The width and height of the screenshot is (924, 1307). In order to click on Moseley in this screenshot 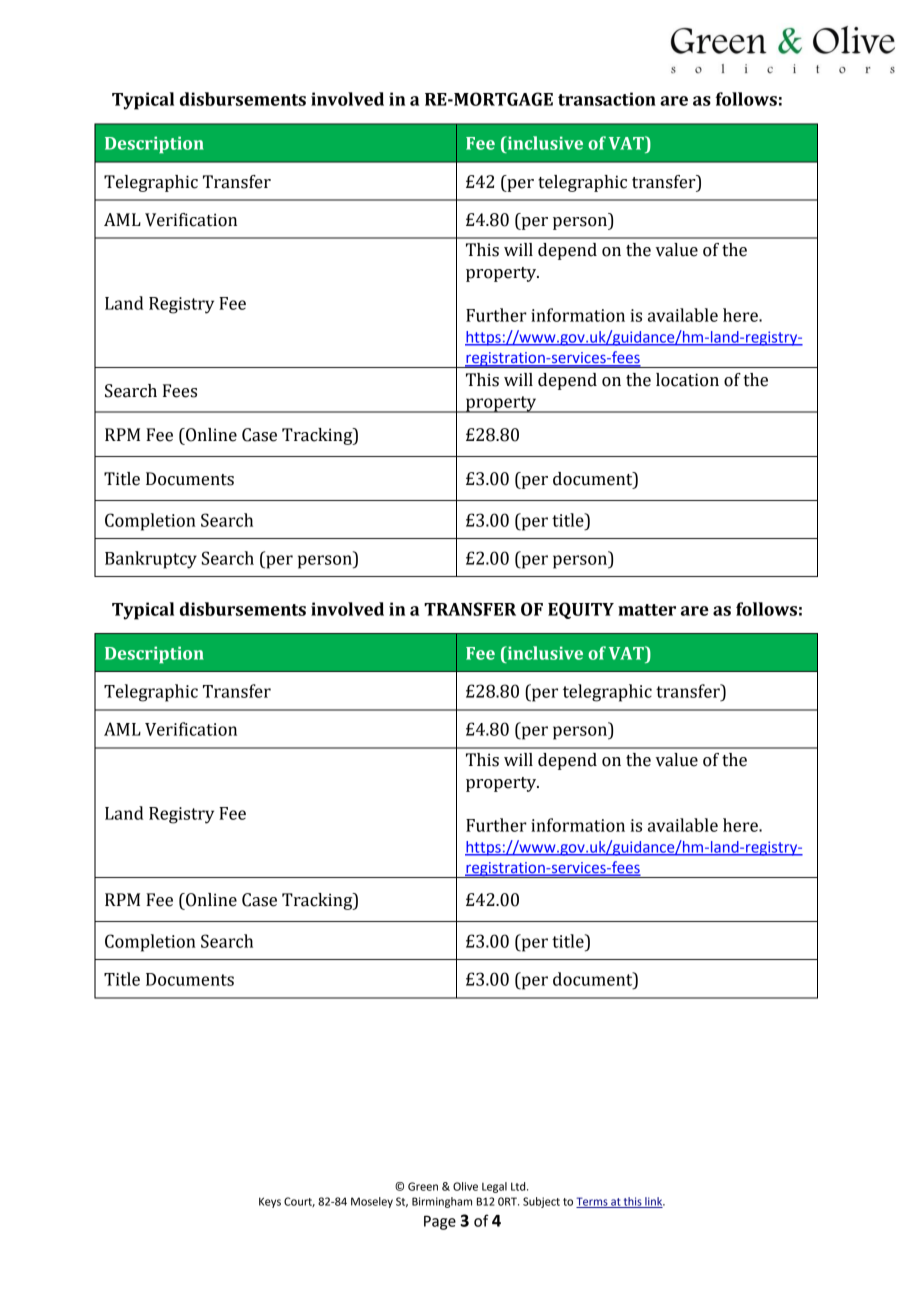, I will do `click(372, 1202)`.
